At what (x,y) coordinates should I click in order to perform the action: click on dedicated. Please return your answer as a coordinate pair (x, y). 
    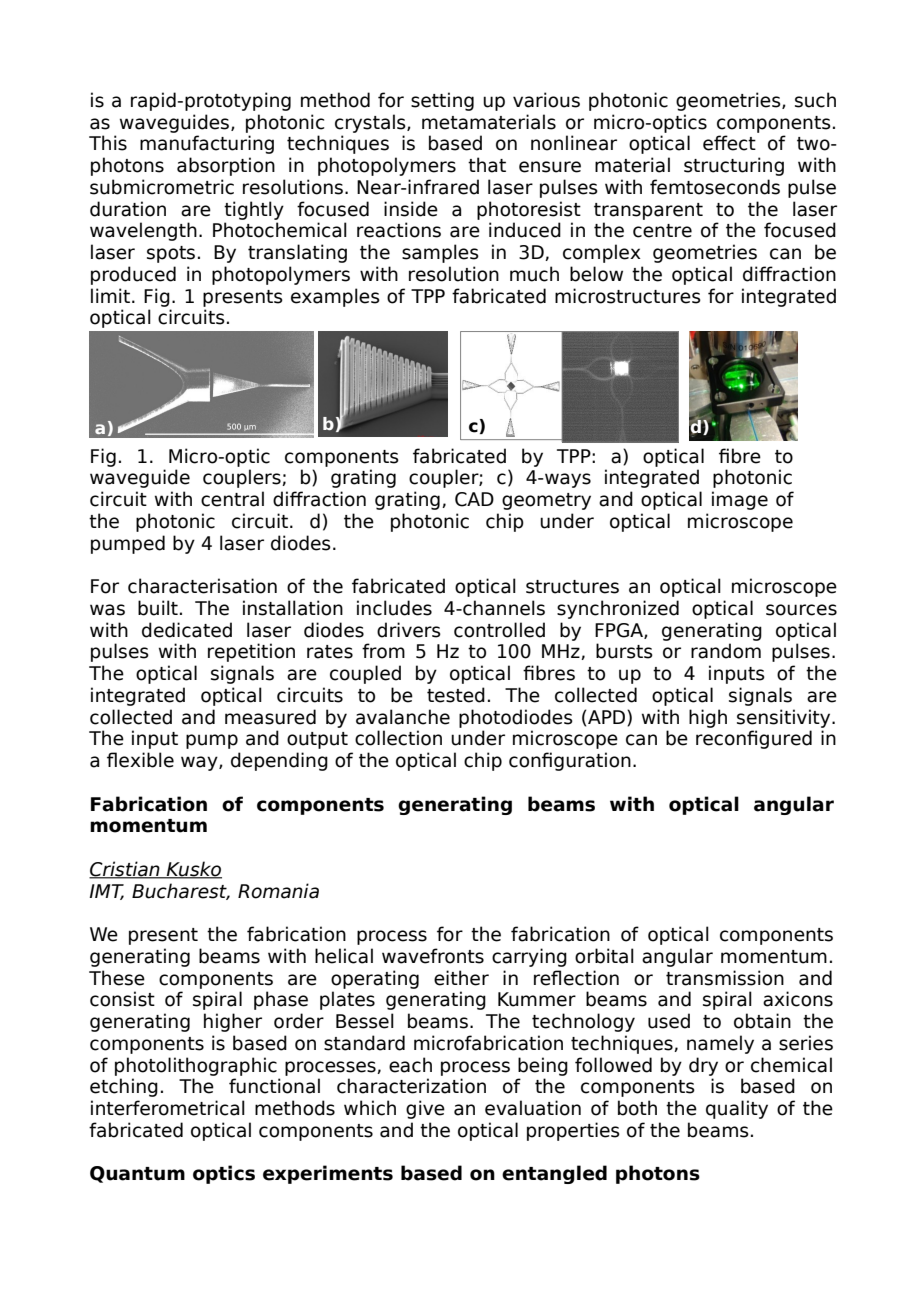
    Looking at the image, I should click on (187, 630).
